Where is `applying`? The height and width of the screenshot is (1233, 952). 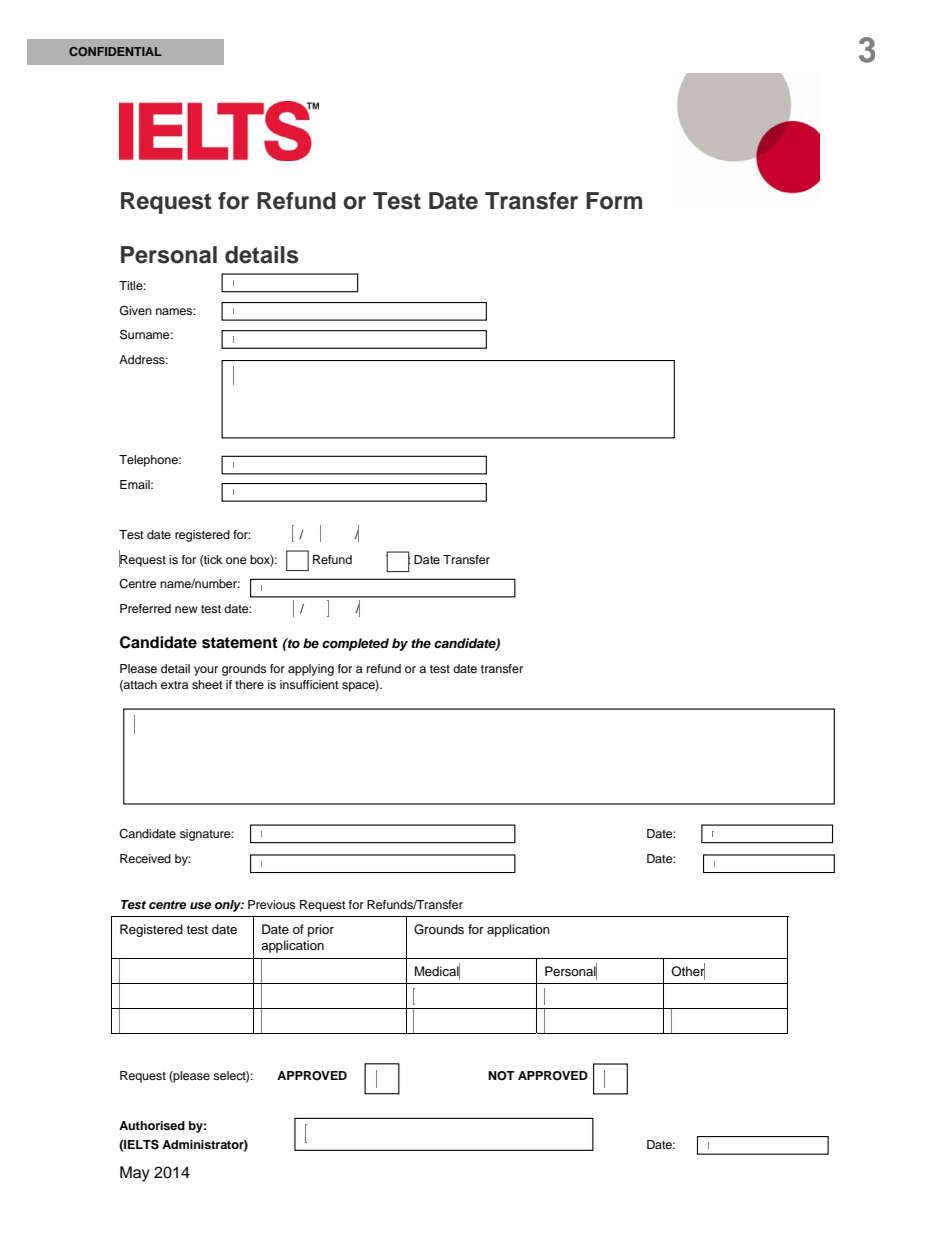 applying is located at coordinates (311, 670).
